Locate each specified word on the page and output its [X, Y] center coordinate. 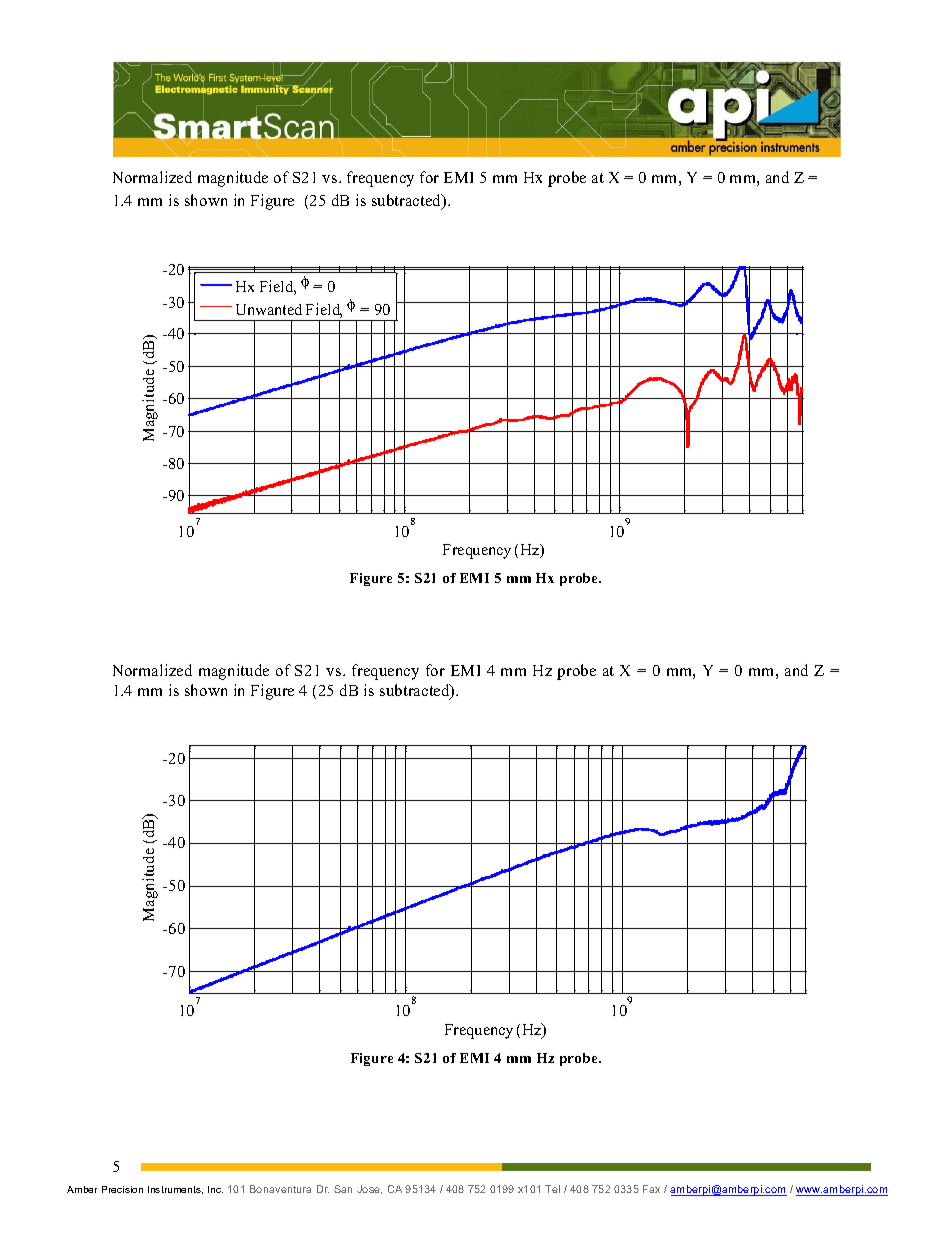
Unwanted [269, 309]
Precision [122, 1189]
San [343, 1189]
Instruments [175, 1190]
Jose [369, 1189]
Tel [552, 1189]
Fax [651, 1189]
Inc [215, 1189]
